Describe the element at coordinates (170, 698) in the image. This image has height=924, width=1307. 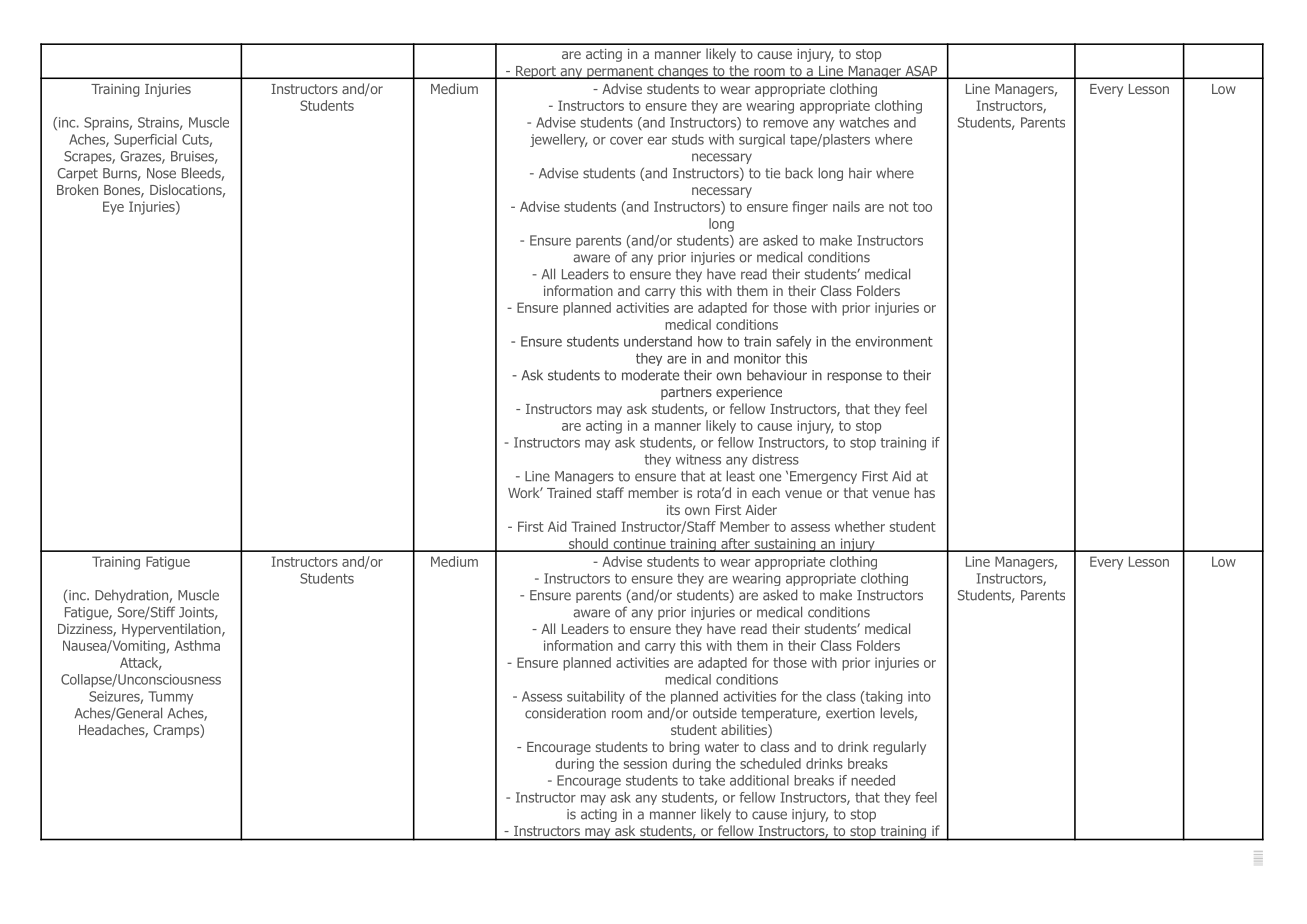
I see `Tummy` at that location.
